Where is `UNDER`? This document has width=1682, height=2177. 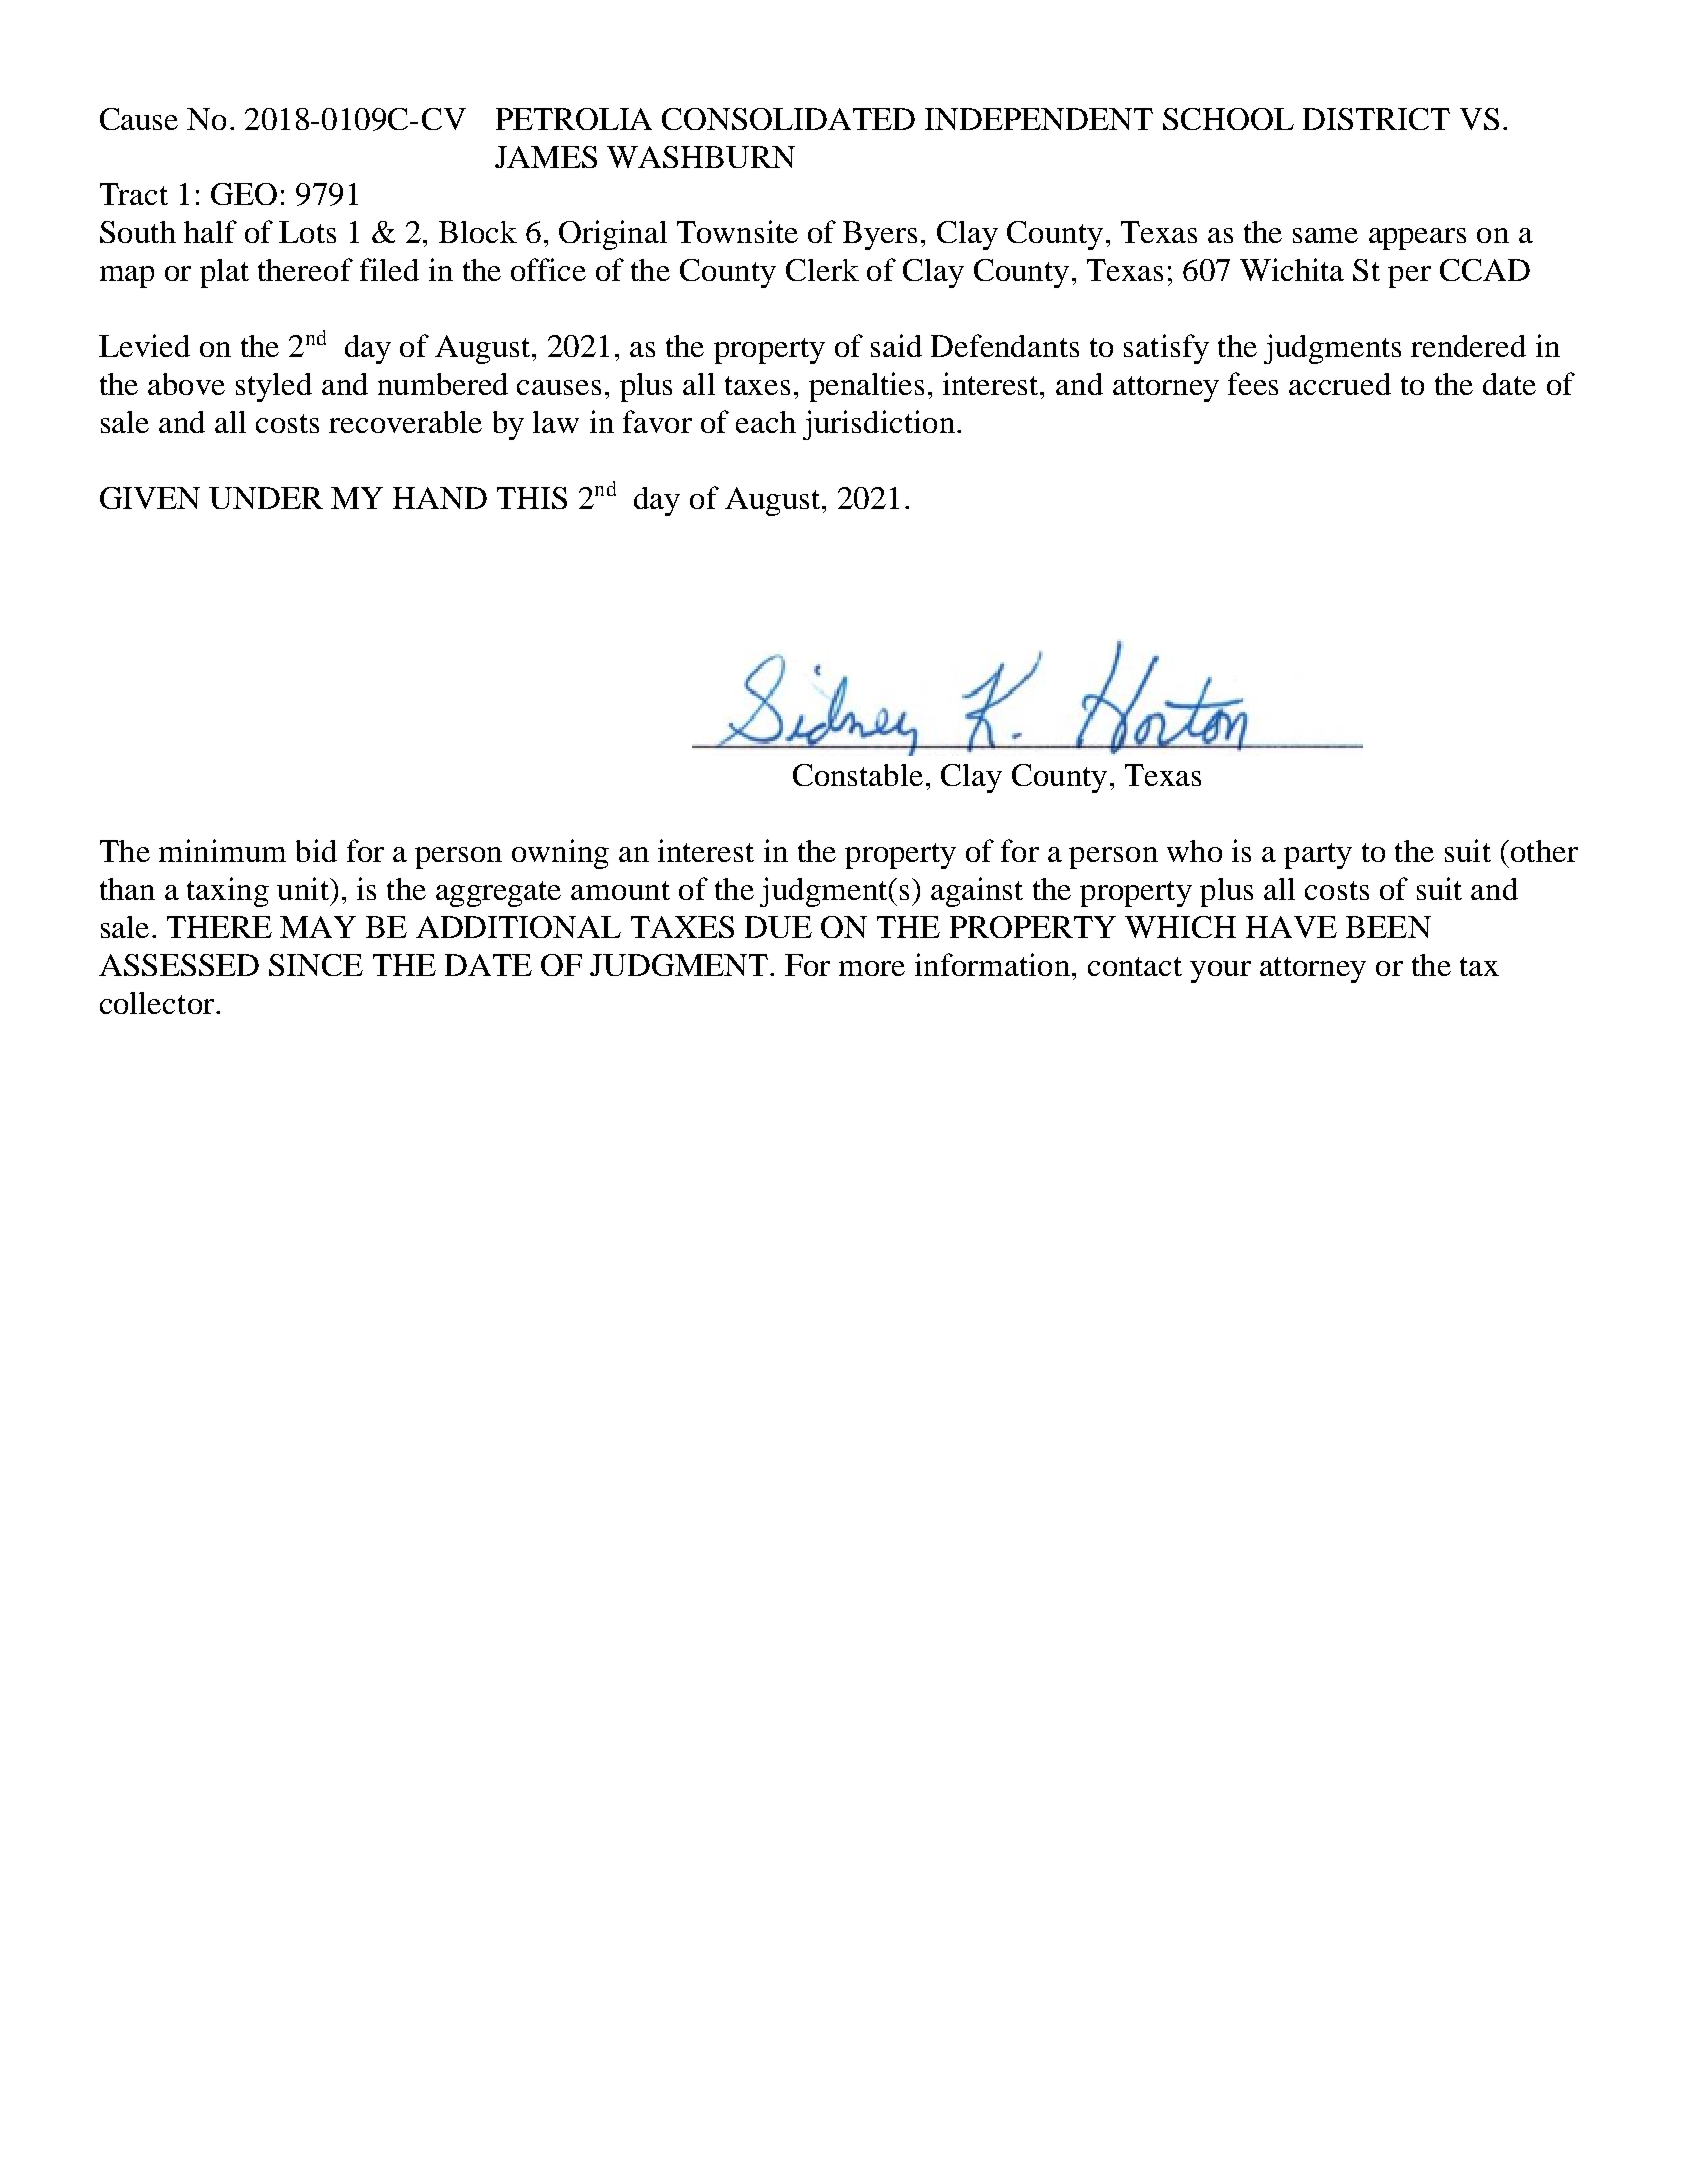
UNDER is located at coordinates (266, 498).
